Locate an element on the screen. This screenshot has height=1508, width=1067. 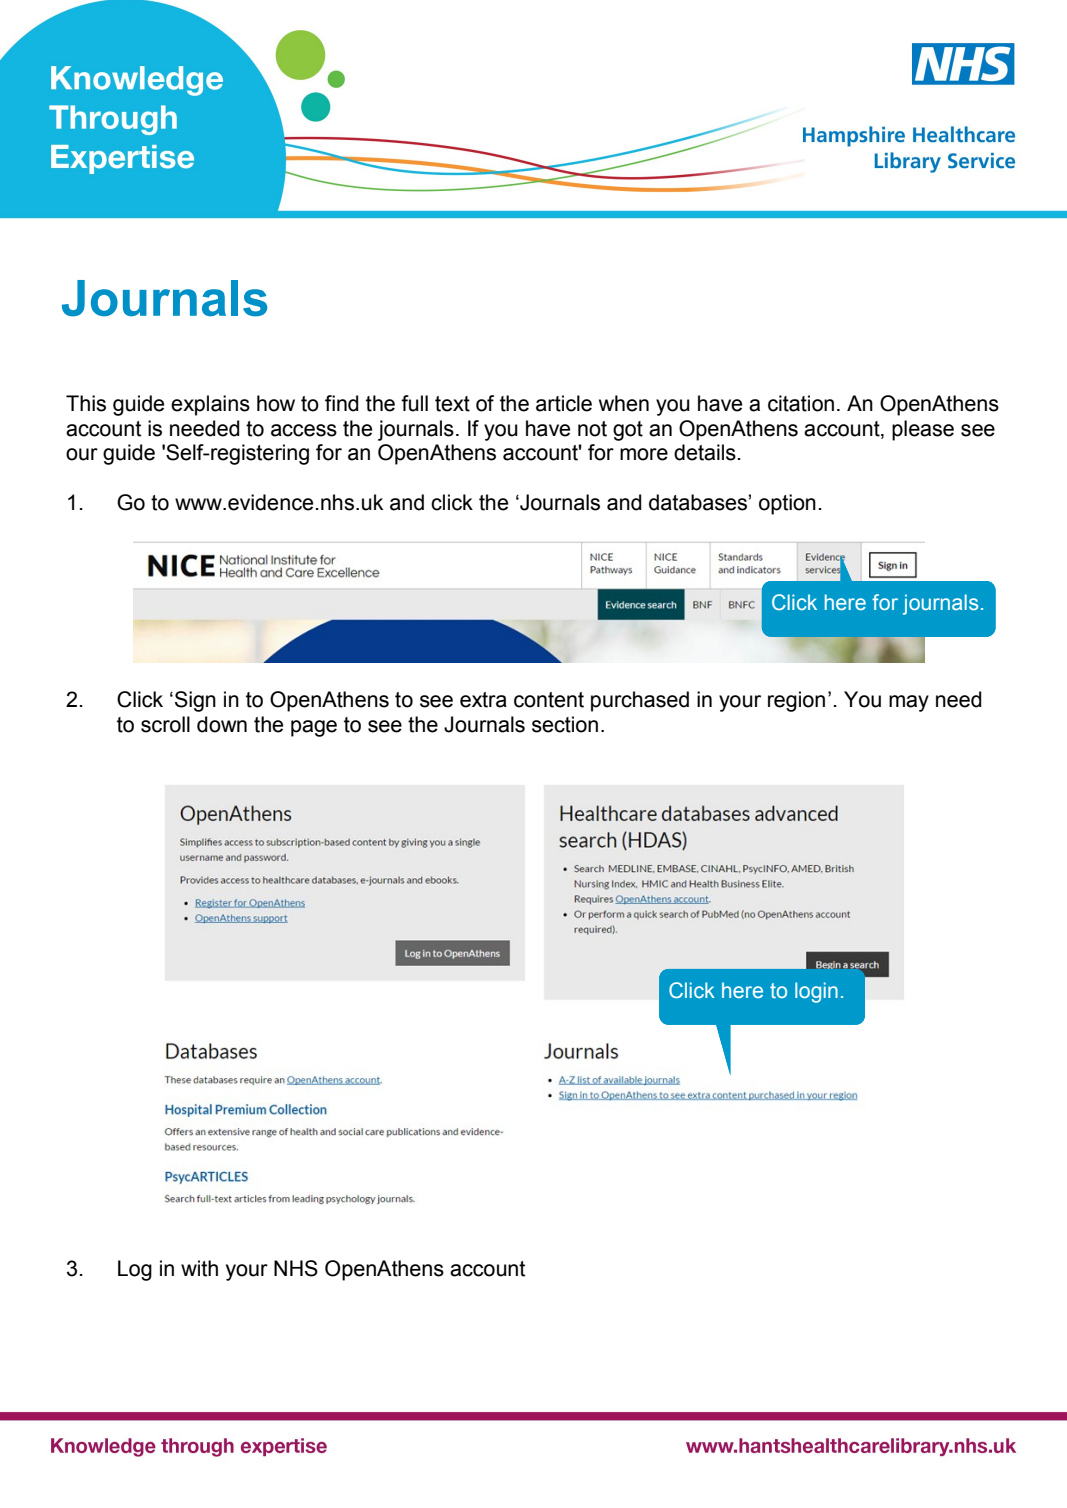
with is located at coordinates (199, 1268).
